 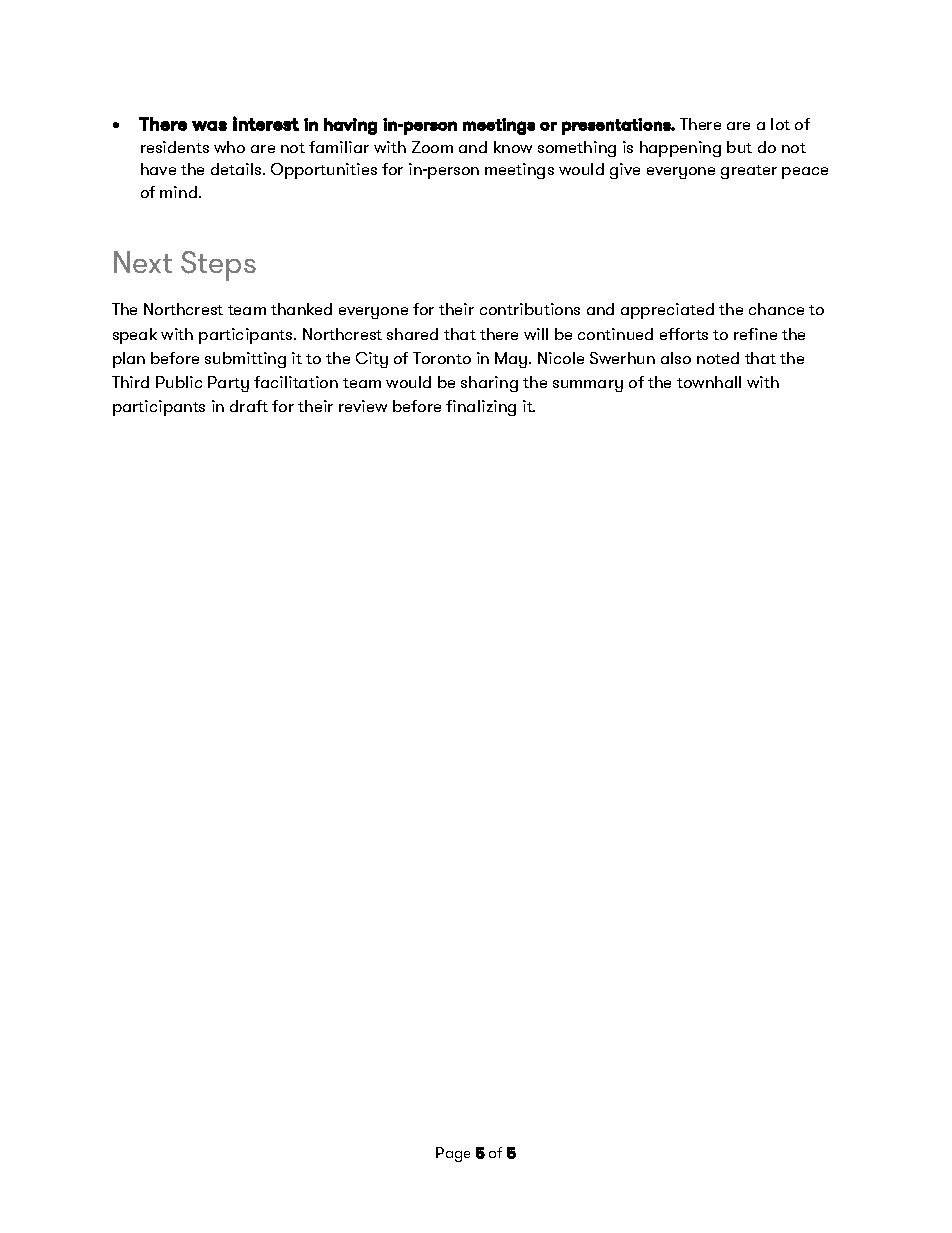 I want to click on draft, so click(x=249, y=406).
